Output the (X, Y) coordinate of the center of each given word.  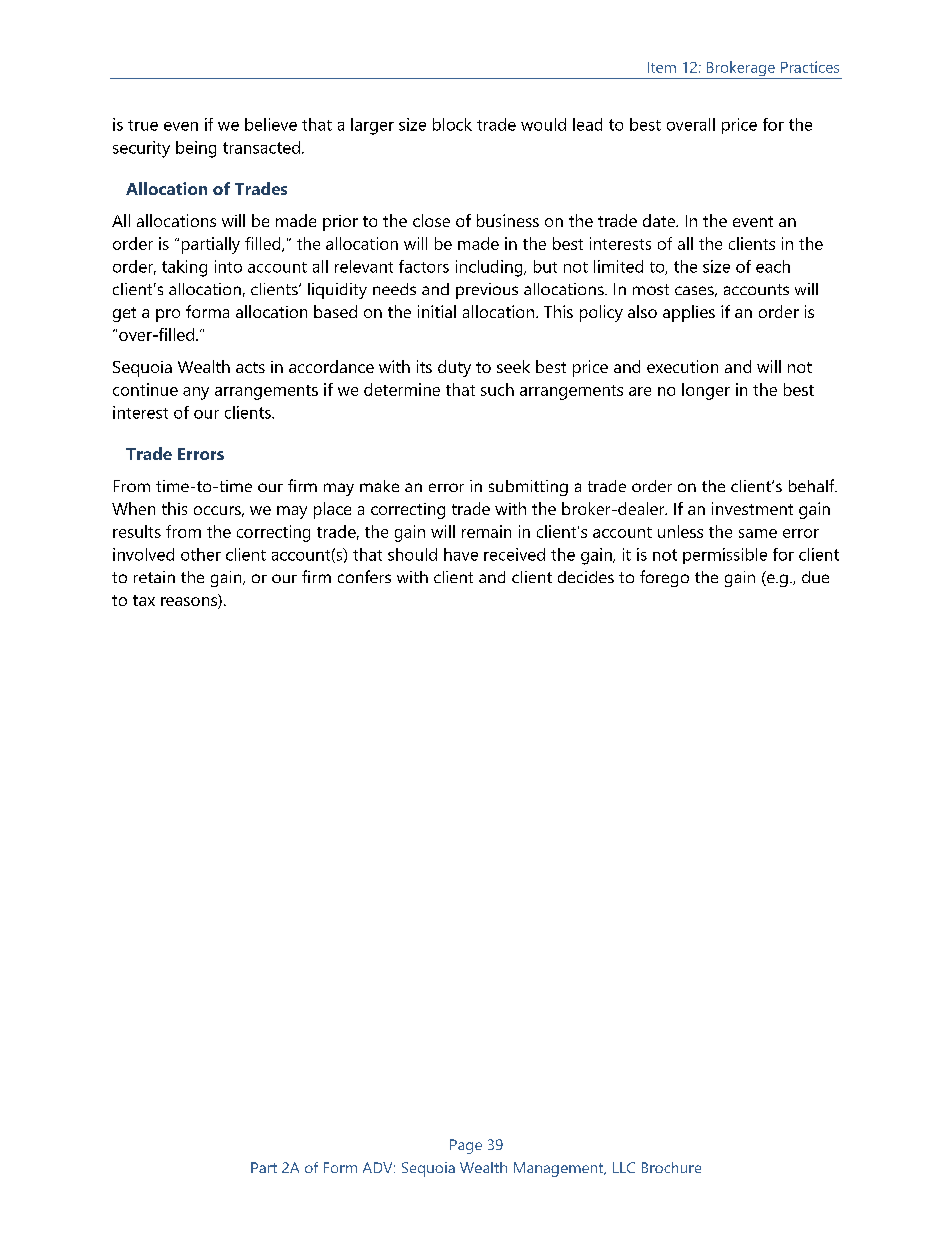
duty (454, 368)
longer (706, 391)
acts (250, 367)
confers (364, 576)
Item (662, 67)
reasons (190, 603)
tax (144, 600)
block (452, 124)
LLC (624, 1167)
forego (664, 578)
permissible (725, 556)
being (196, 149)
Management (560, 1169)
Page (466, 1146)
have (461, 554)
